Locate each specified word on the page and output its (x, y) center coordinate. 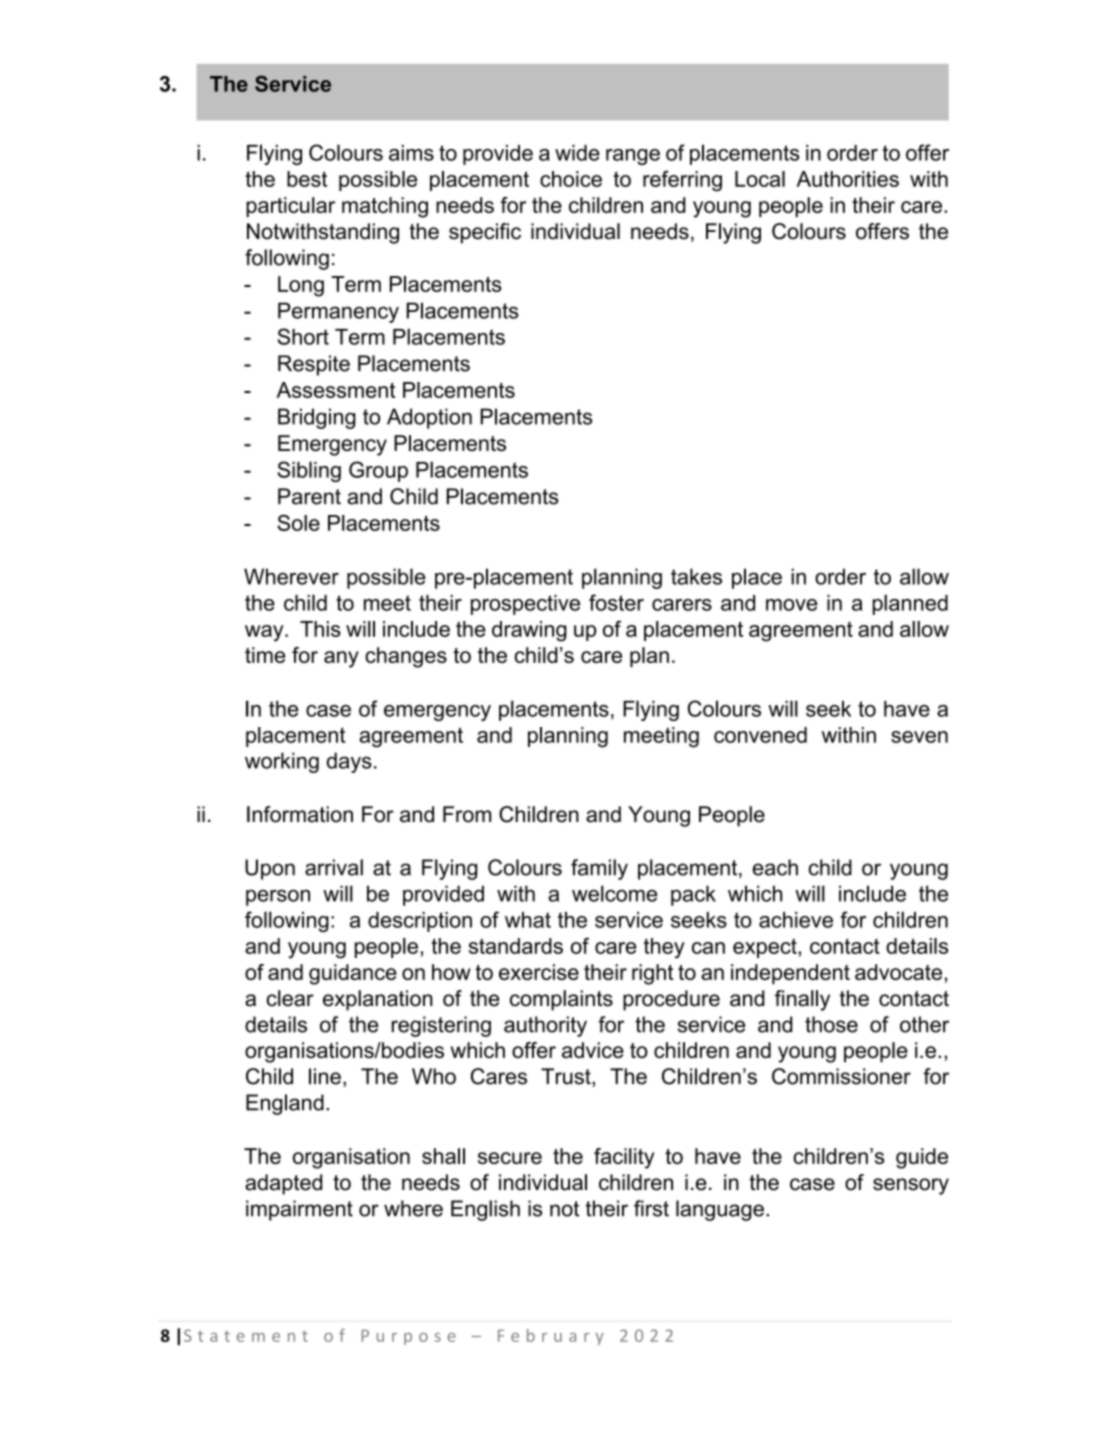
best (307, 179)
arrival (334, 867)
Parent (309, 496)
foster (616, 602)
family (599, 869)
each (775, 867)
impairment (299, 1210)
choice (571, 179)
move (791, 605)
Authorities (848, 179)
